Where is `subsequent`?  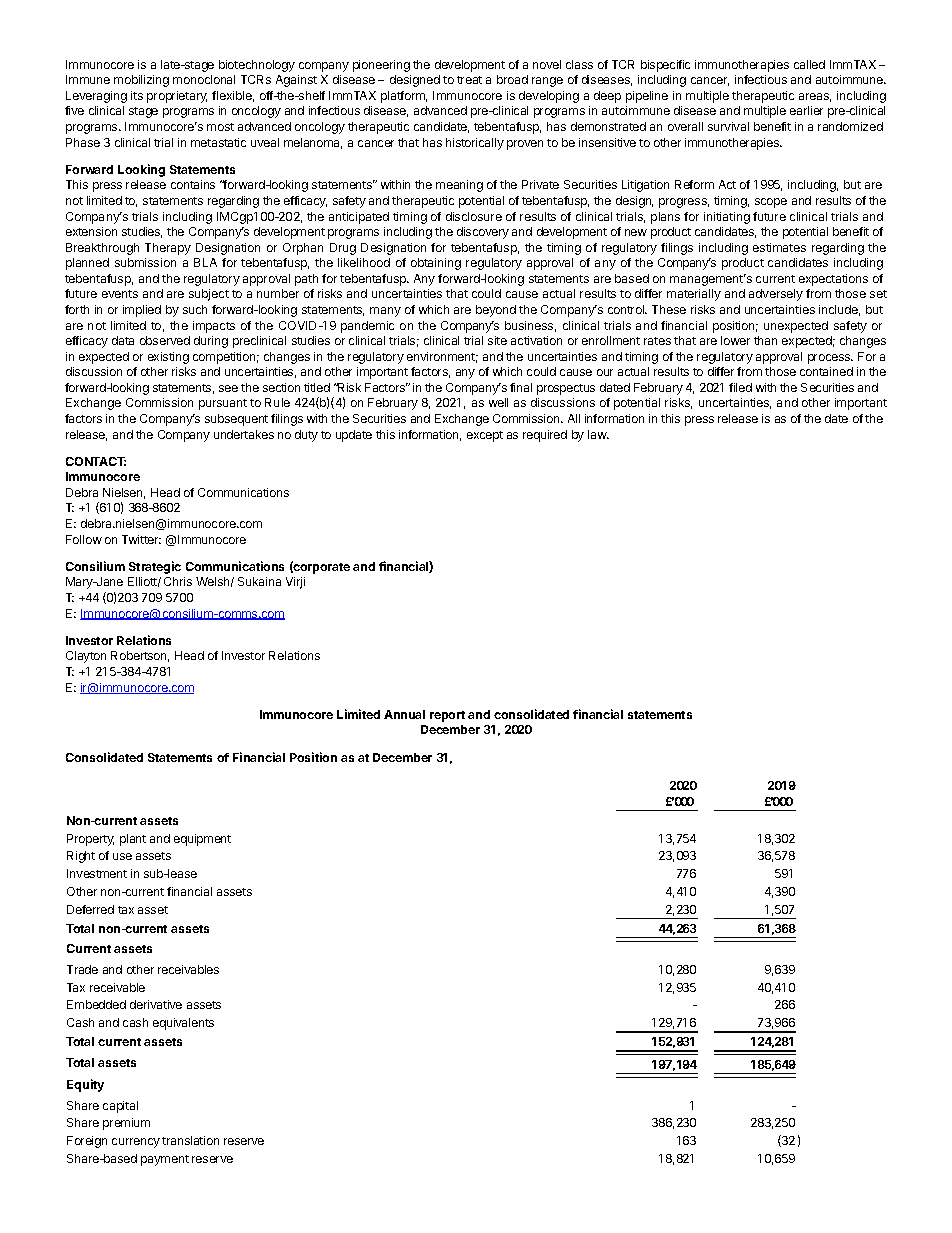
subsequent is located at coordinates (236, 420).
